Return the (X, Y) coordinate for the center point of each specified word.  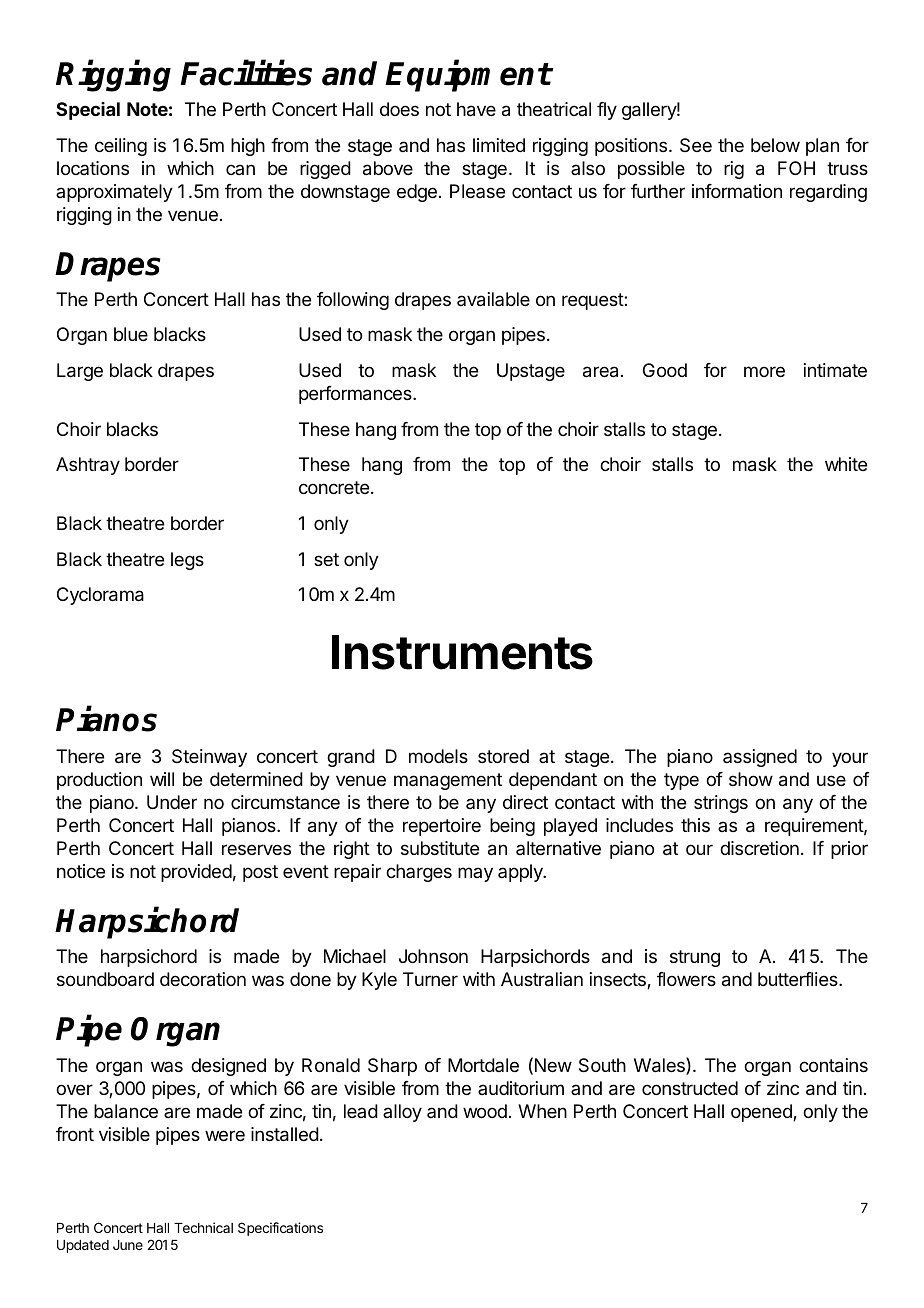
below (775, 145)
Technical (203, 1227)
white (846, 464)
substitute (440, 848)
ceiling (121, 147)
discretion (759, 848)
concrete (334, 487)
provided (196, 873)
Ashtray (88, 466)
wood (485, 1111)
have (476, 109)
